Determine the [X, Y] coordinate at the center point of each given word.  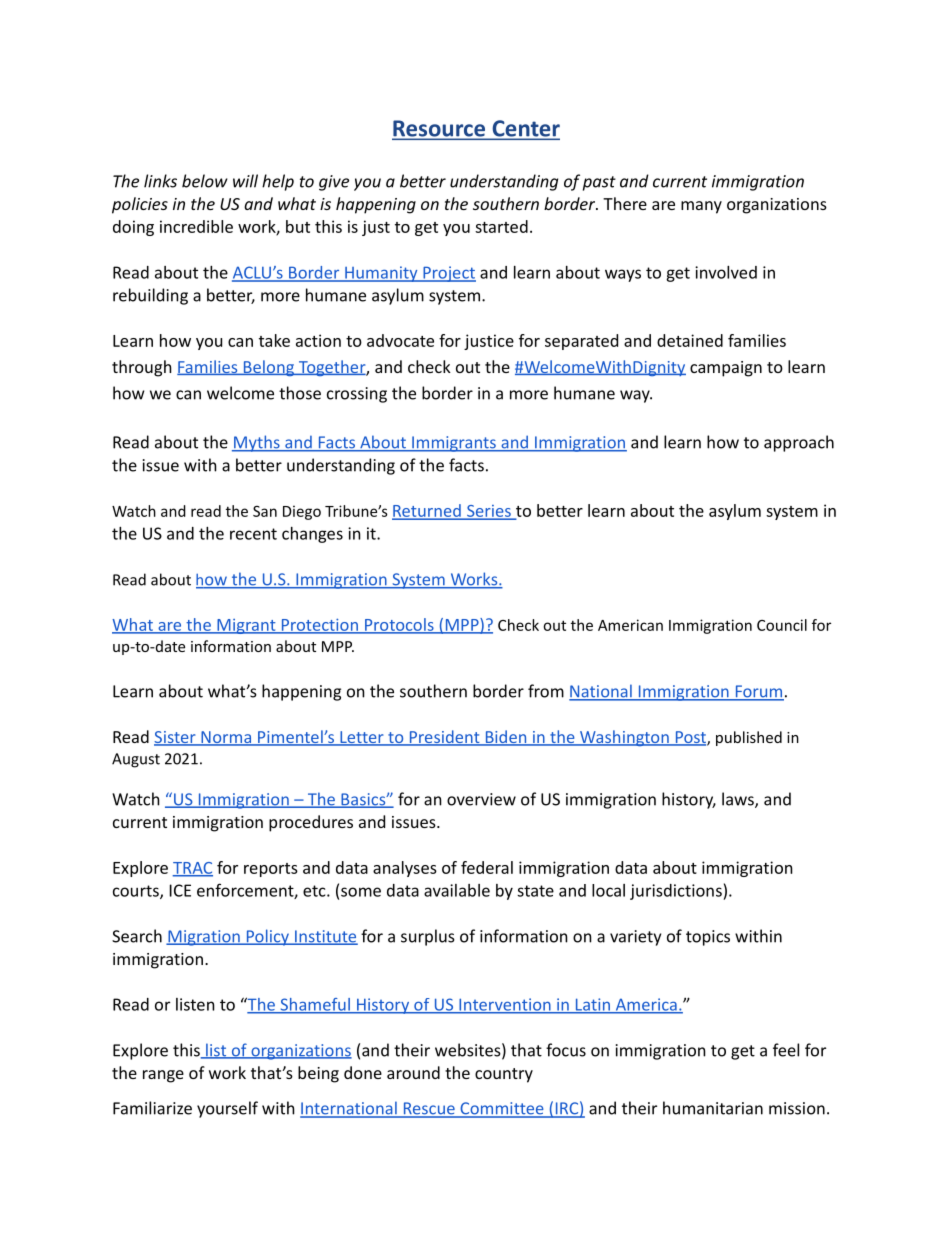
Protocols [399, 625]
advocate [400, 340]
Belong [268, 368]
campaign [726, 369]
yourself [227, 1109]
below [205, 181]
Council [782, 625]
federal [487, 867]
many [701, 207]
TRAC [192, 869]
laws [739, 800]
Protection [319, 625]
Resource [440, 129]
